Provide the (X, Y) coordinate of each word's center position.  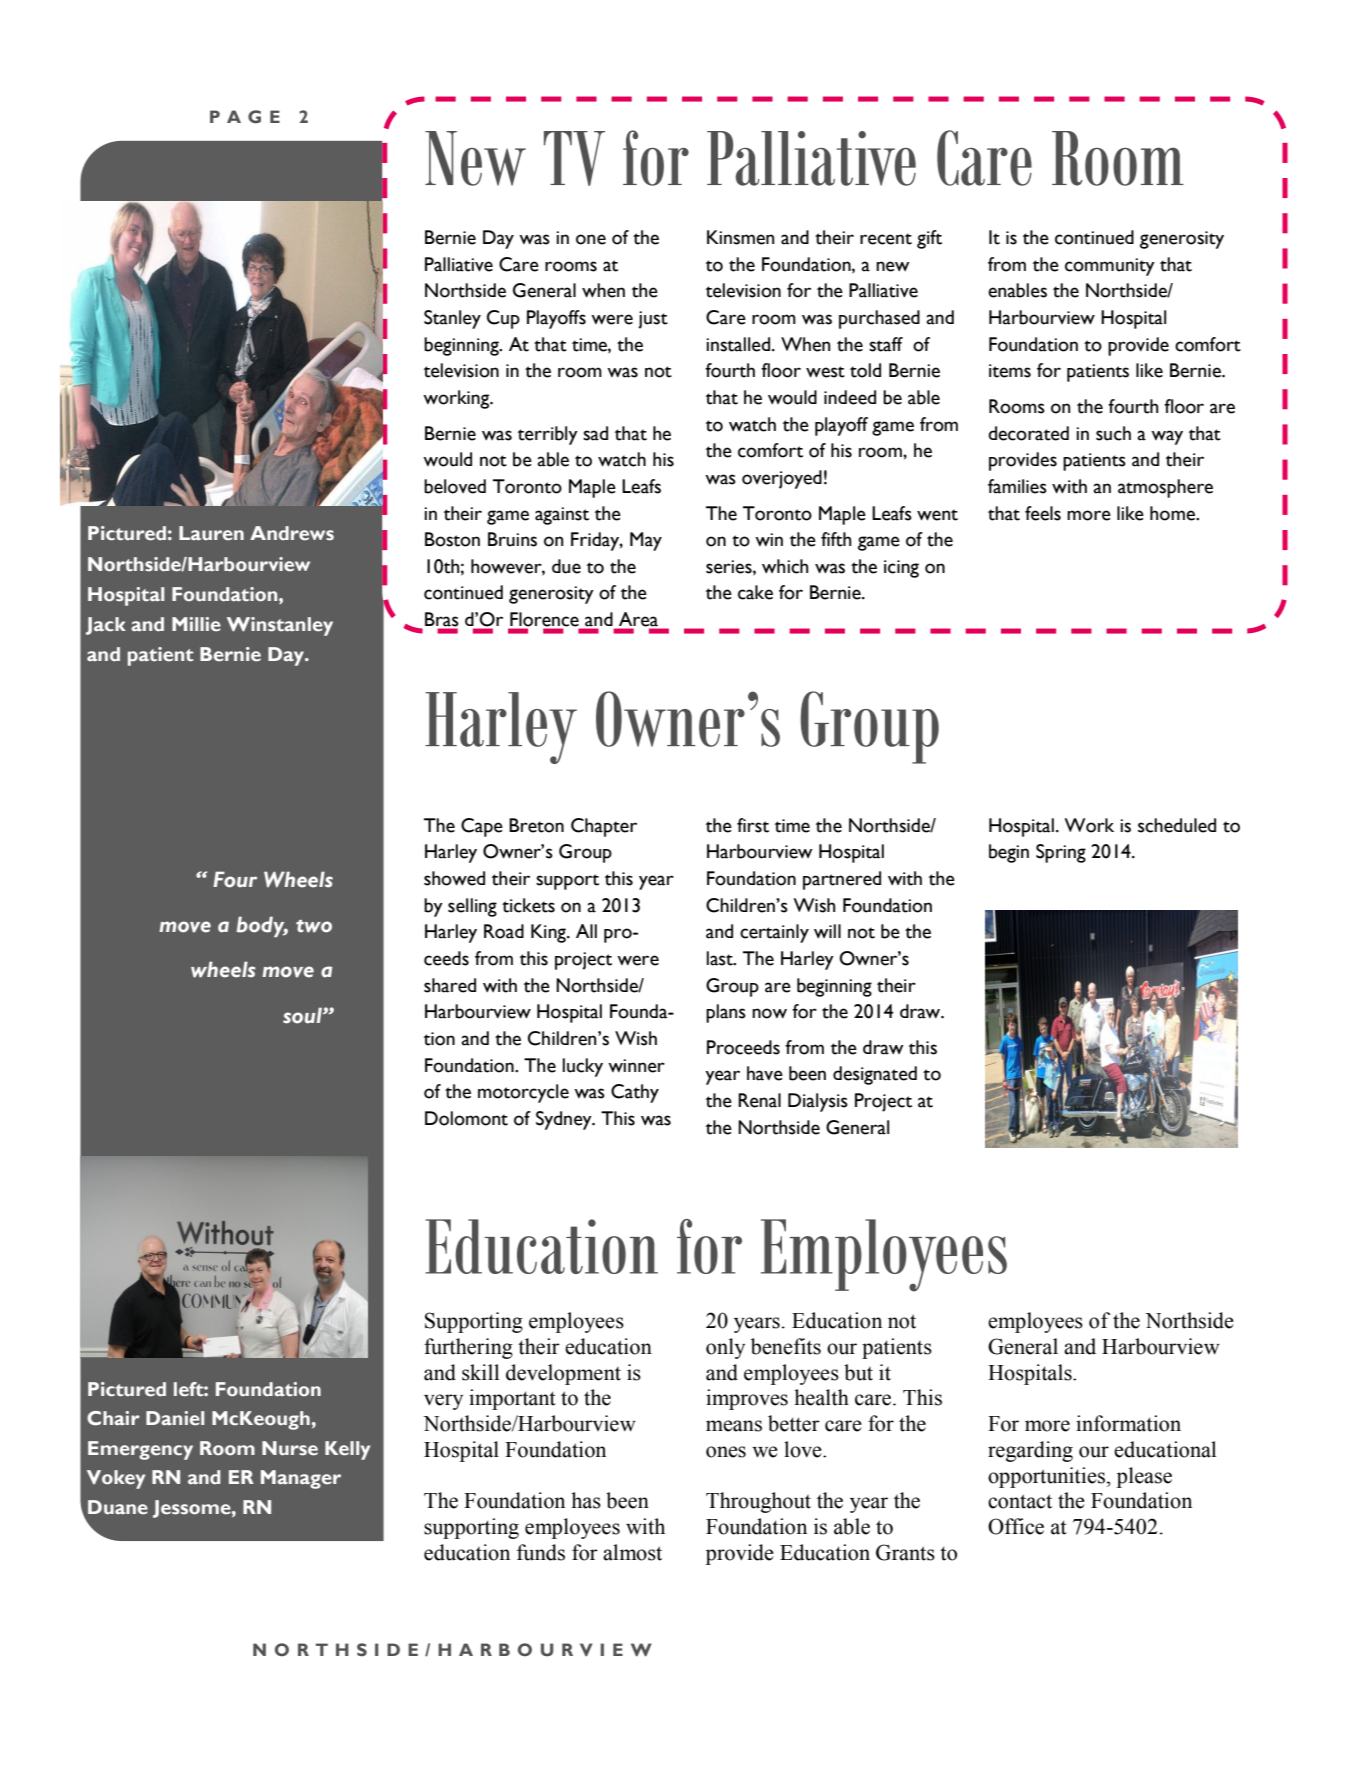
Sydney (565, 1120)
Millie (196, 624)
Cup (503, 319)
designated (875, 1075)
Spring (1061, 853)
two (314, 926)
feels (1043, 513)
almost (632, 1552)
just (653, 320)
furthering (468, 1348)
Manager (301, 1479)
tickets (528, 905)
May (646, 541)
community (1110, 267)
